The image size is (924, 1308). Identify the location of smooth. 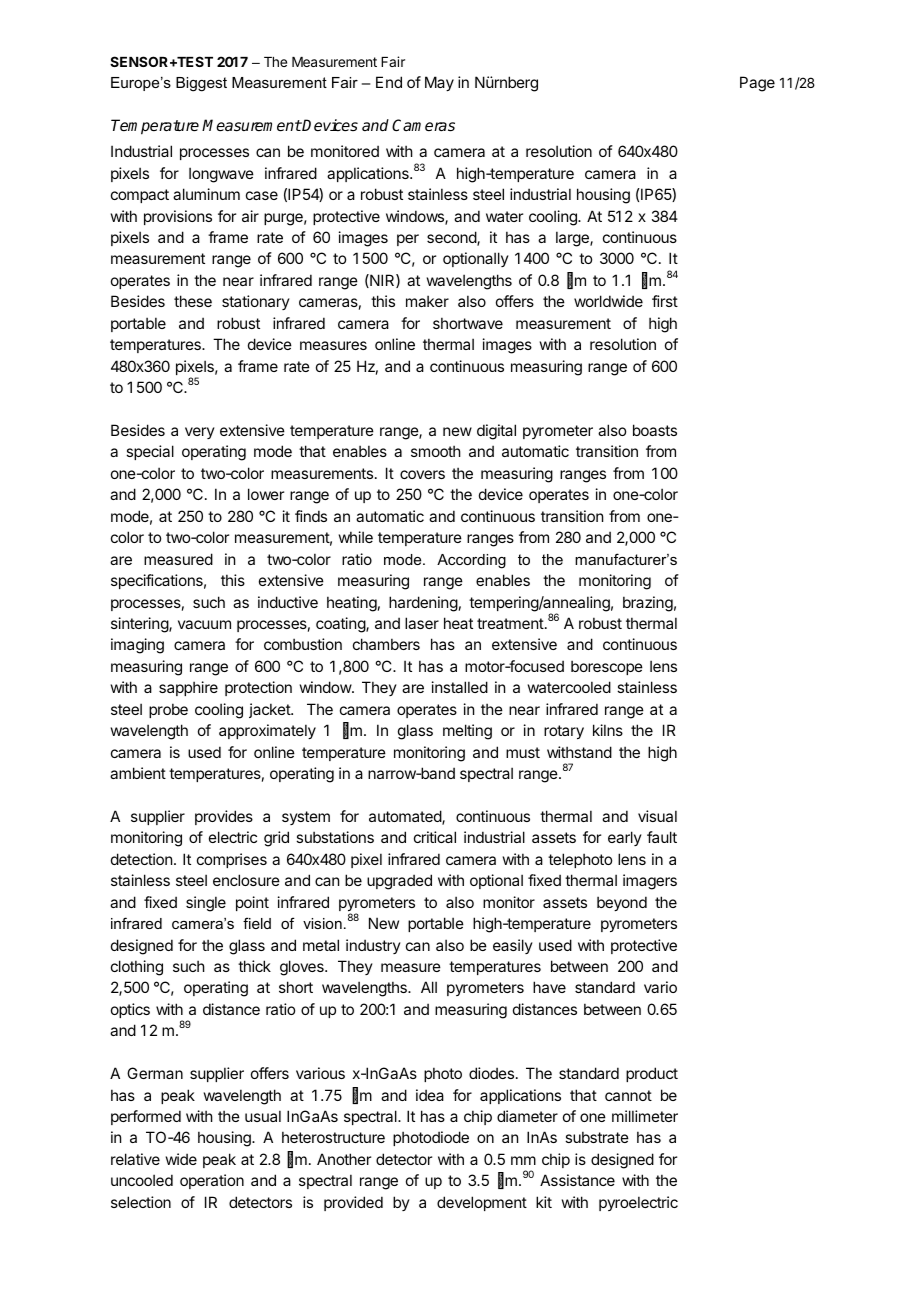
(436, 451).
